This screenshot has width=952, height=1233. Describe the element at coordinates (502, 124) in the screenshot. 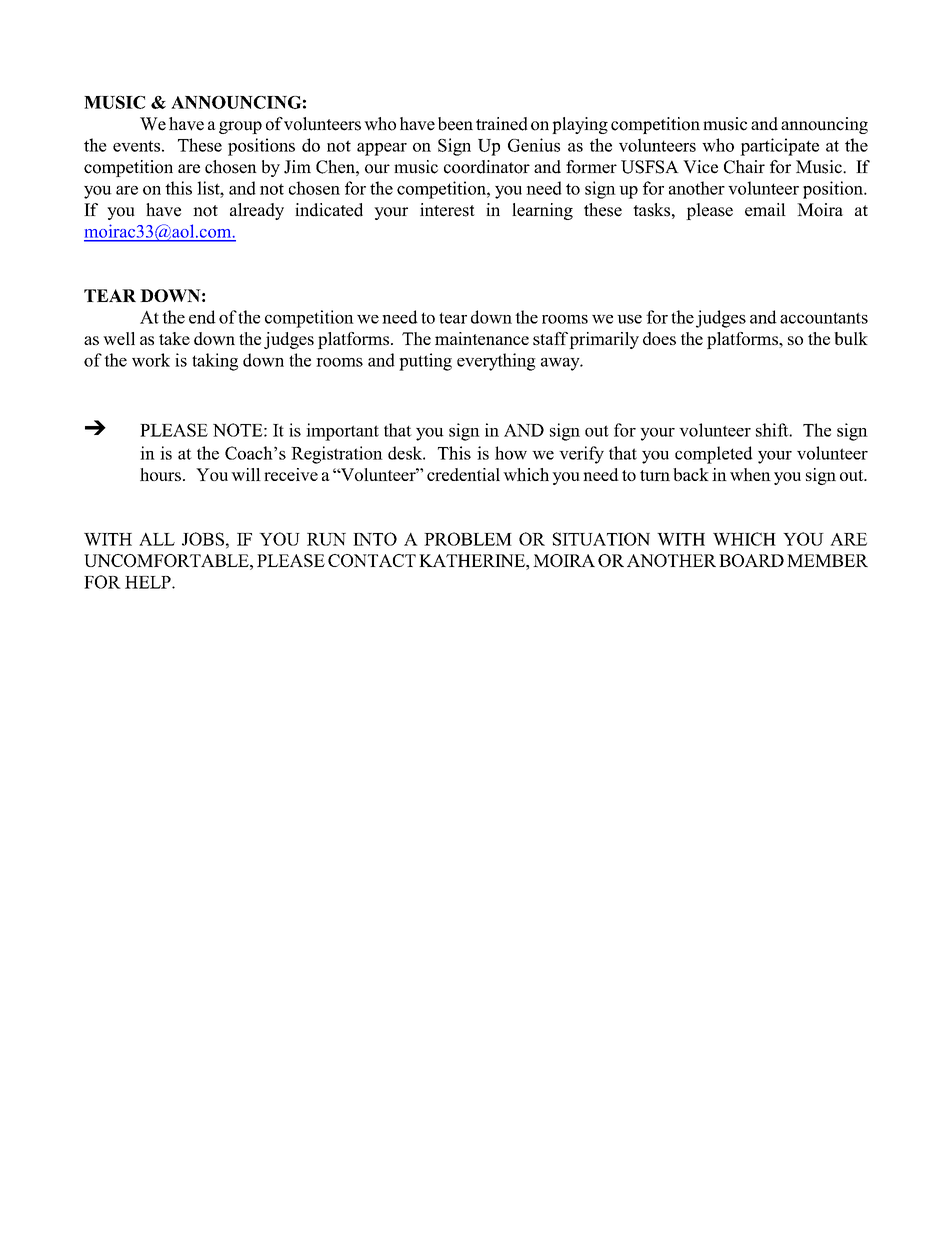

I see `trained` at that location.
